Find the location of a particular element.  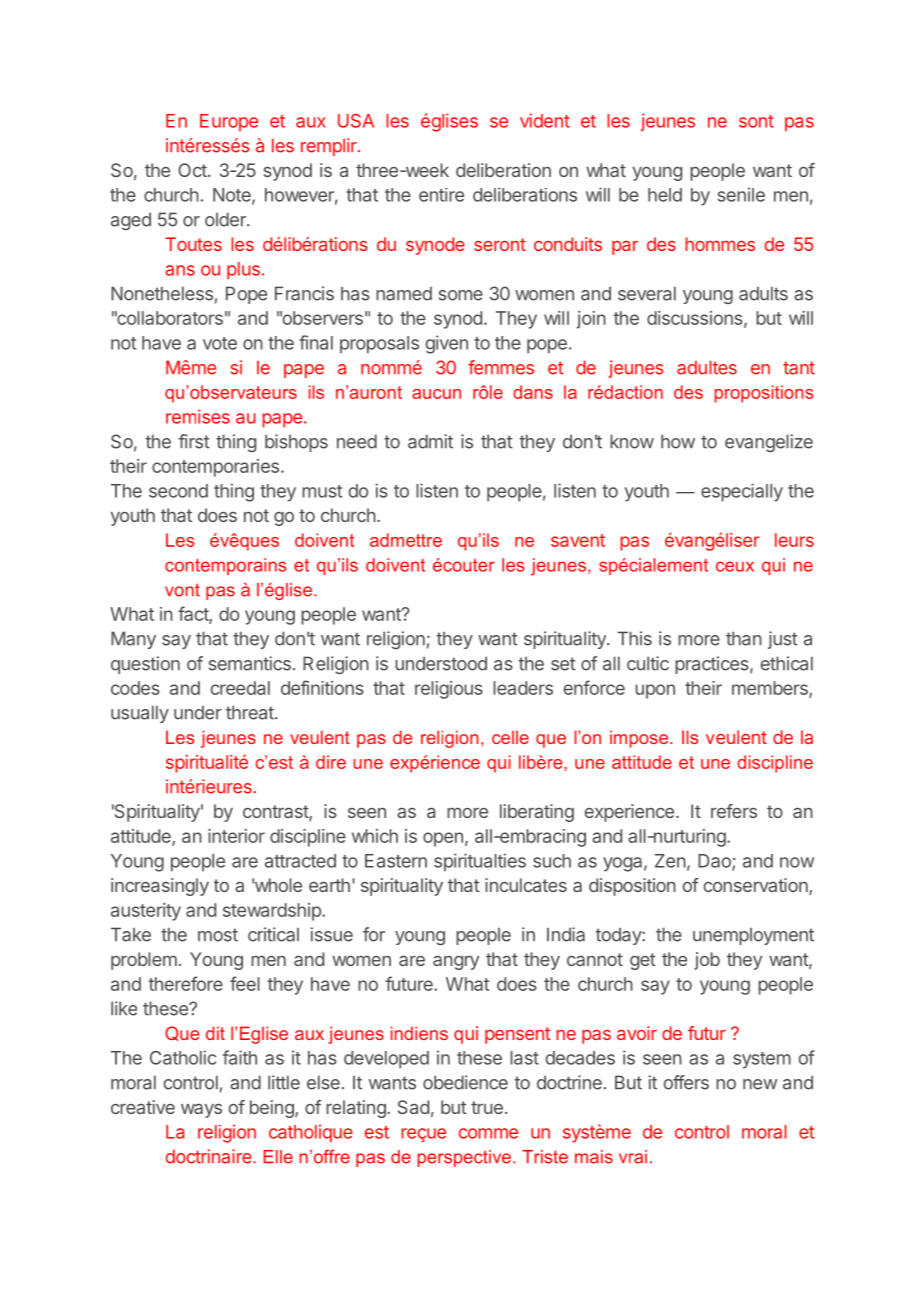

ways is located at coordinates (201, 1110).
